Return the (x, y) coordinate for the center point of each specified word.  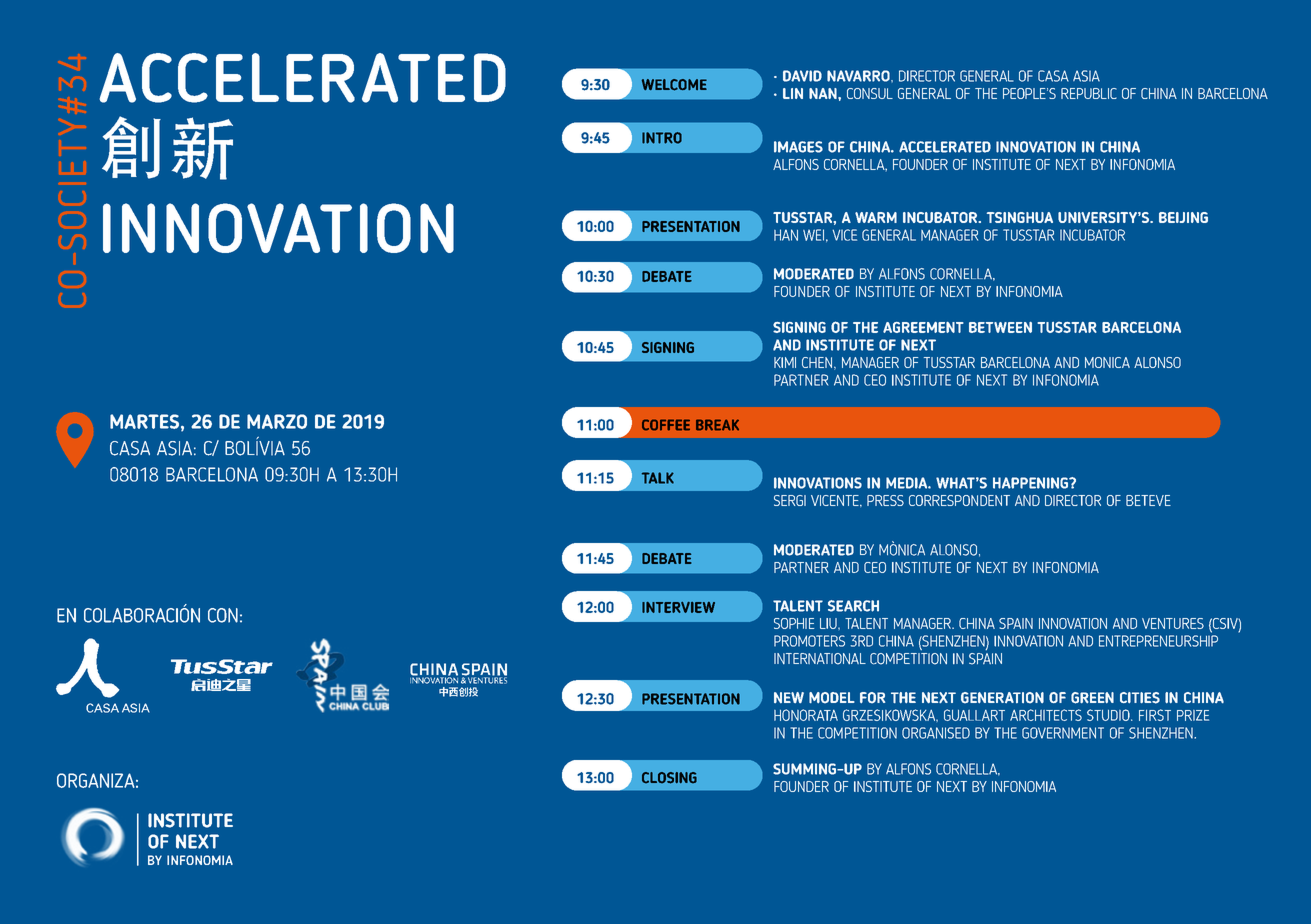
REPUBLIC (1089, 93)
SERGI (790, 500)
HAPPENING (1031, 483)
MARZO (277, 421)
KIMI (785, 362)
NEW (789, 697)
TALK (658, 478)
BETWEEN (1000, 327)
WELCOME (674, 85)
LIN (793, 93)
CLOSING (669, 778)
